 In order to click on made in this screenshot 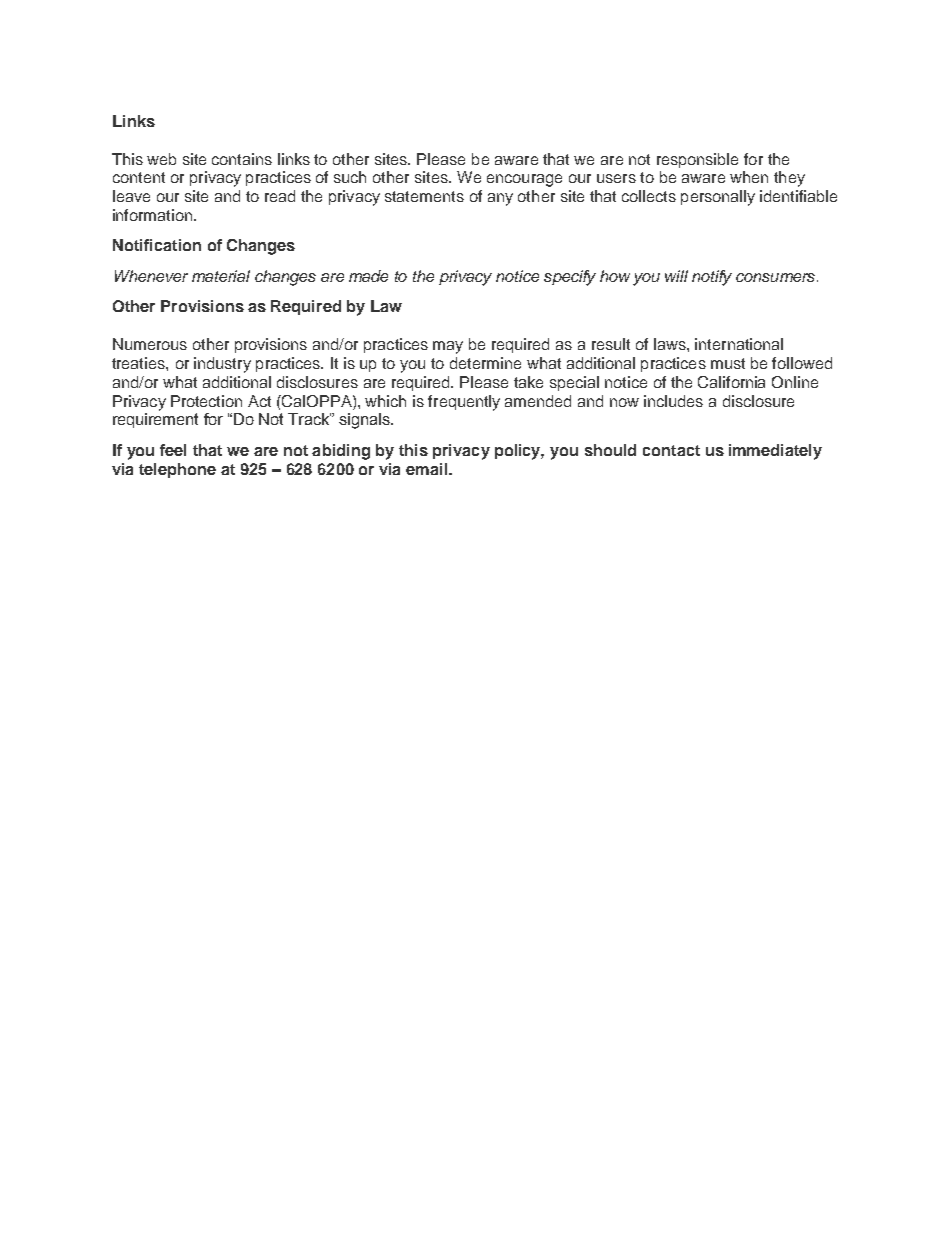, I will do `click(368, 276)`.
